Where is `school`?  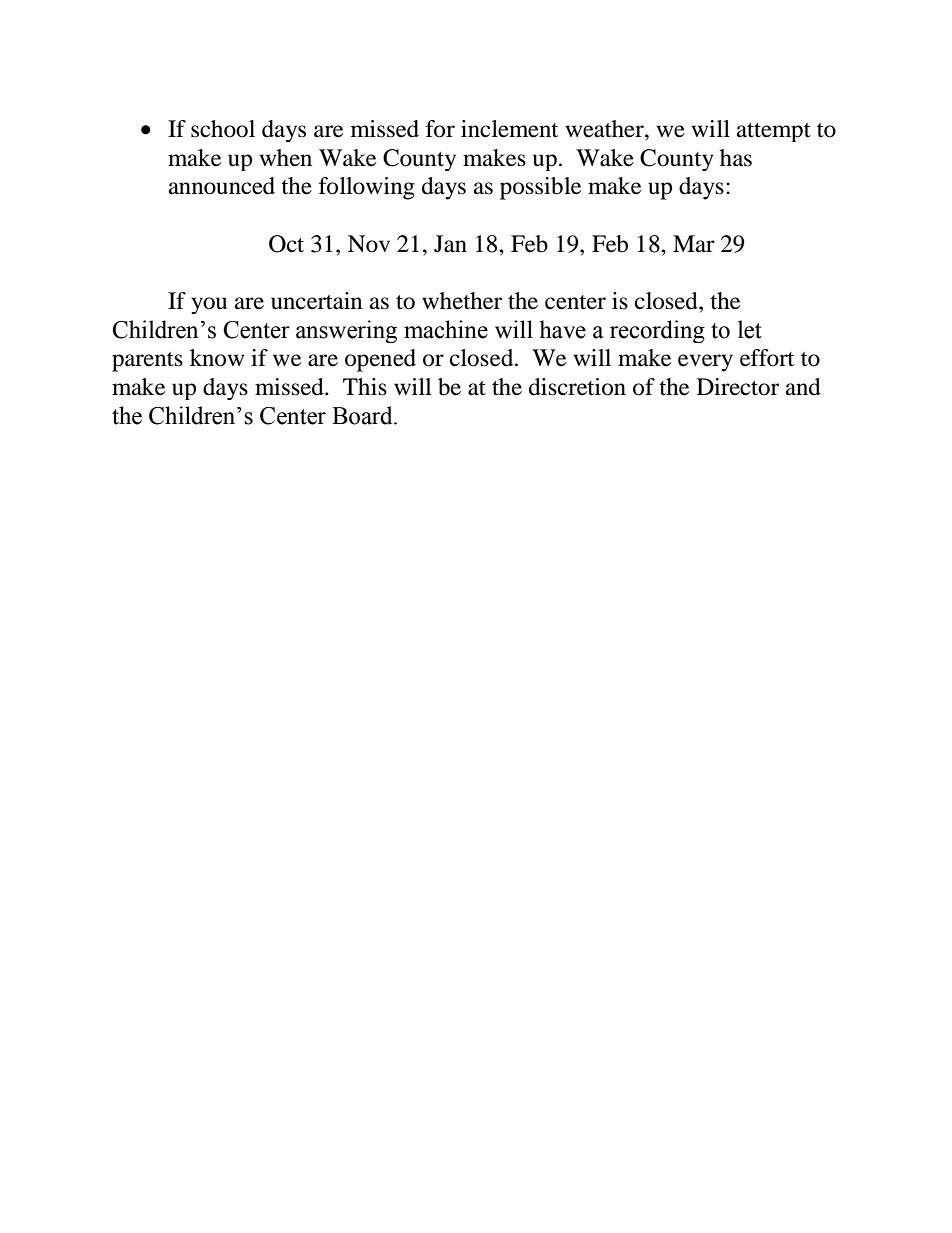
school is located at coordinates (223, 129).
